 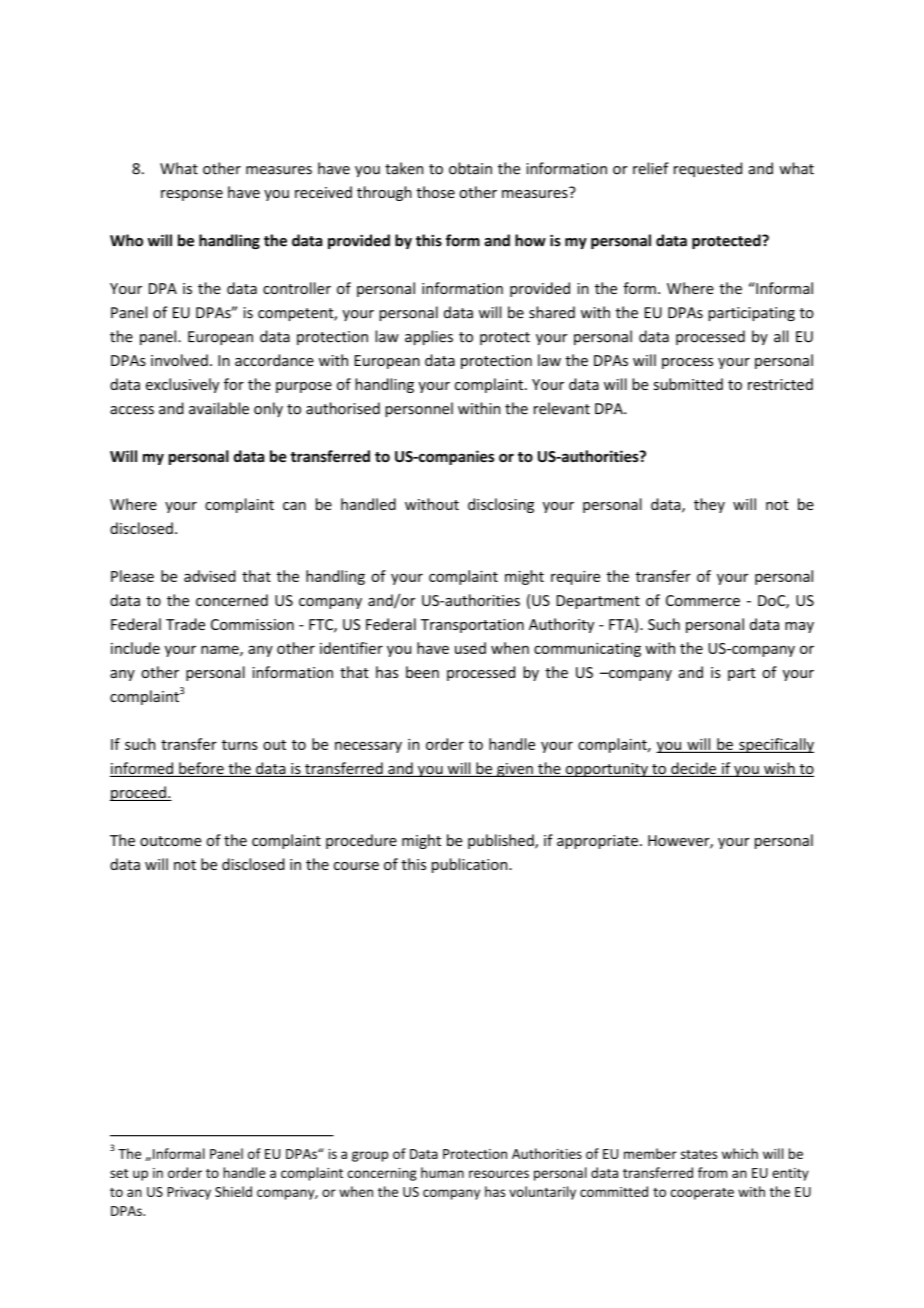 What do you see at coordinates (501, 505) in the document?
I see `disclosing` at bounding box center [501, 505].
